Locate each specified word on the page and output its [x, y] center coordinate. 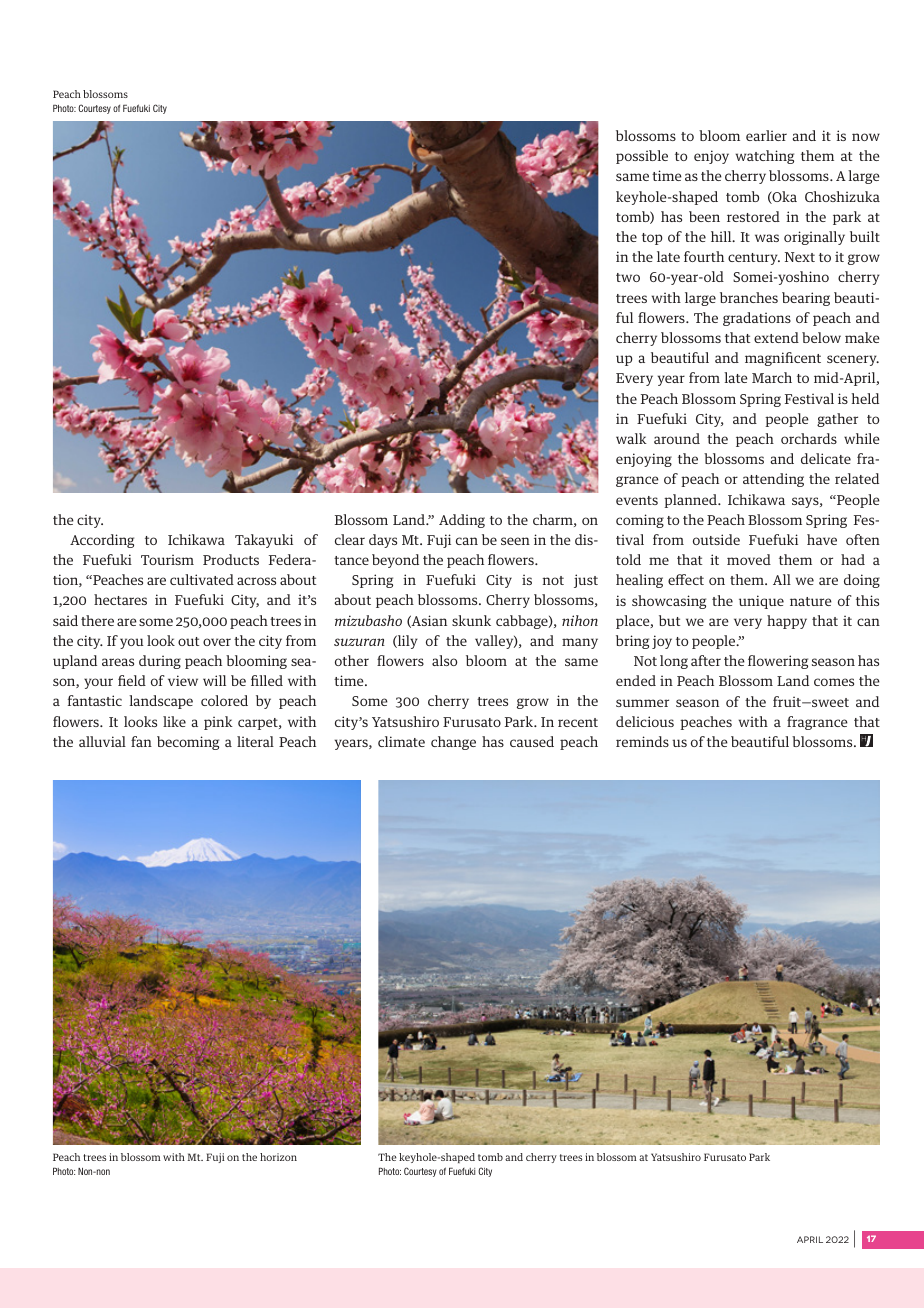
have [822, 539]
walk [631, 438]
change [453, 743]
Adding [462, 521]
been [704, 216]
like [174, 721]
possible [642, 157]
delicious [645, 721]
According [102, 541]
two [628, 277]
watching [765, 157]
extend [776, 337]
